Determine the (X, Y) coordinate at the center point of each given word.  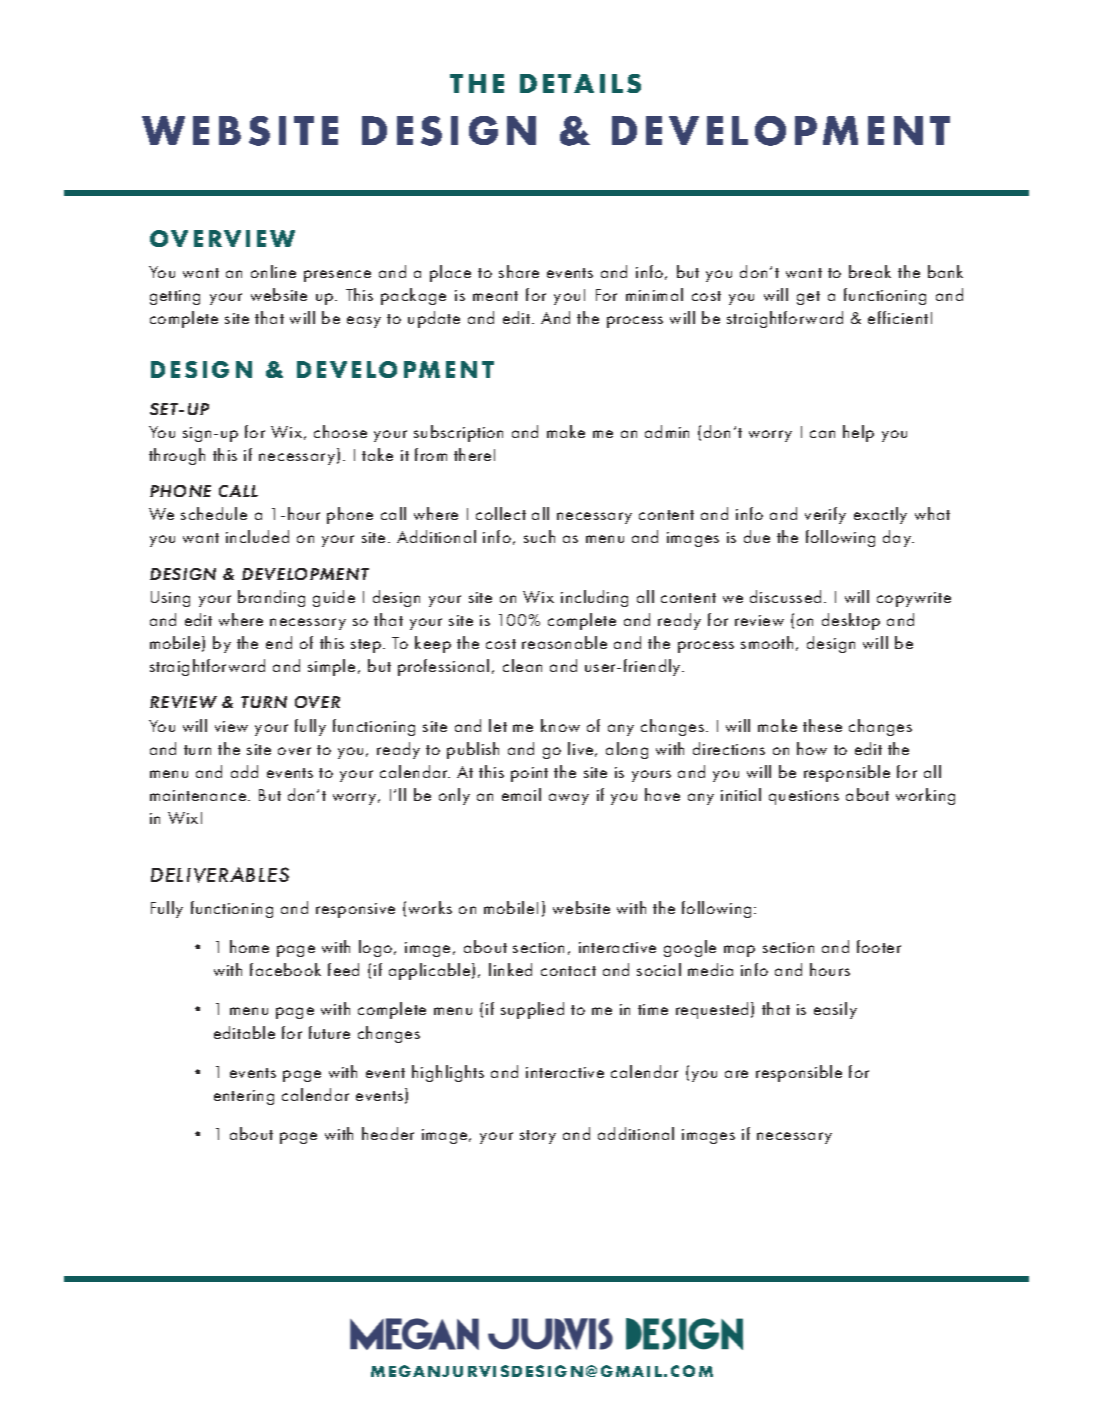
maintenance (199, 795)
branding (271, 598)
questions (804, 797)
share (519, 271)
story (538, 1137)
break (870, 271)
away (569, 799)
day (898, 538)
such (539, 536)
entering (244, 1097)
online (273, 271)
